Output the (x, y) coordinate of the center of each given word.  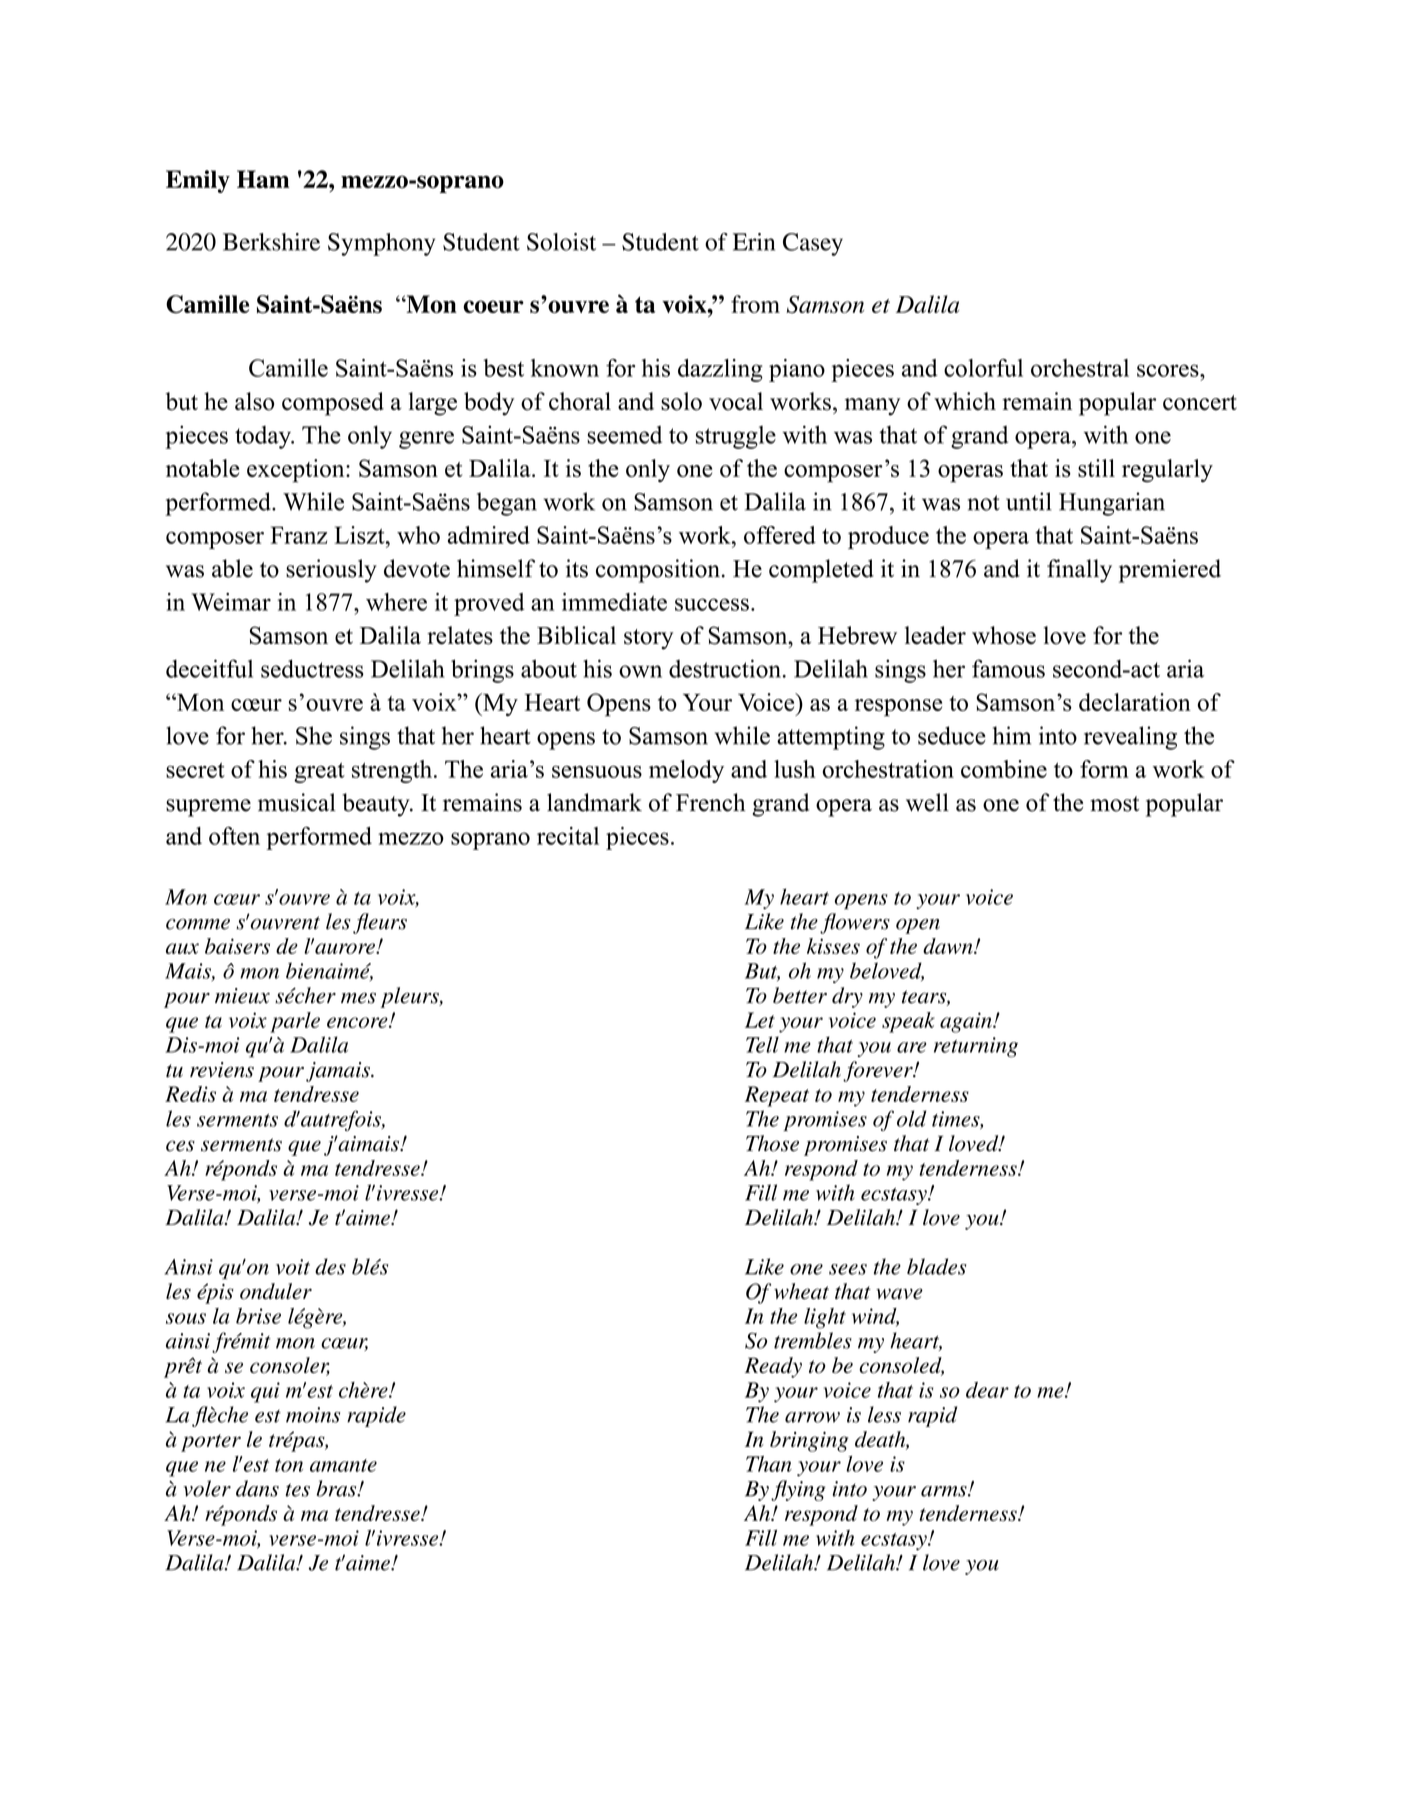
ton (289, 1465)
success (712, 604)
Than (769, 1464)
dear (987, 1390)
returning (976, 1047)
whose (1004, 635)
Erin (754, 242)
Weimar (231, 602)
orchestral (1080, 368)
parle (295, 1022)
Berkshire (271, 242)
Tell (762, 1044)
